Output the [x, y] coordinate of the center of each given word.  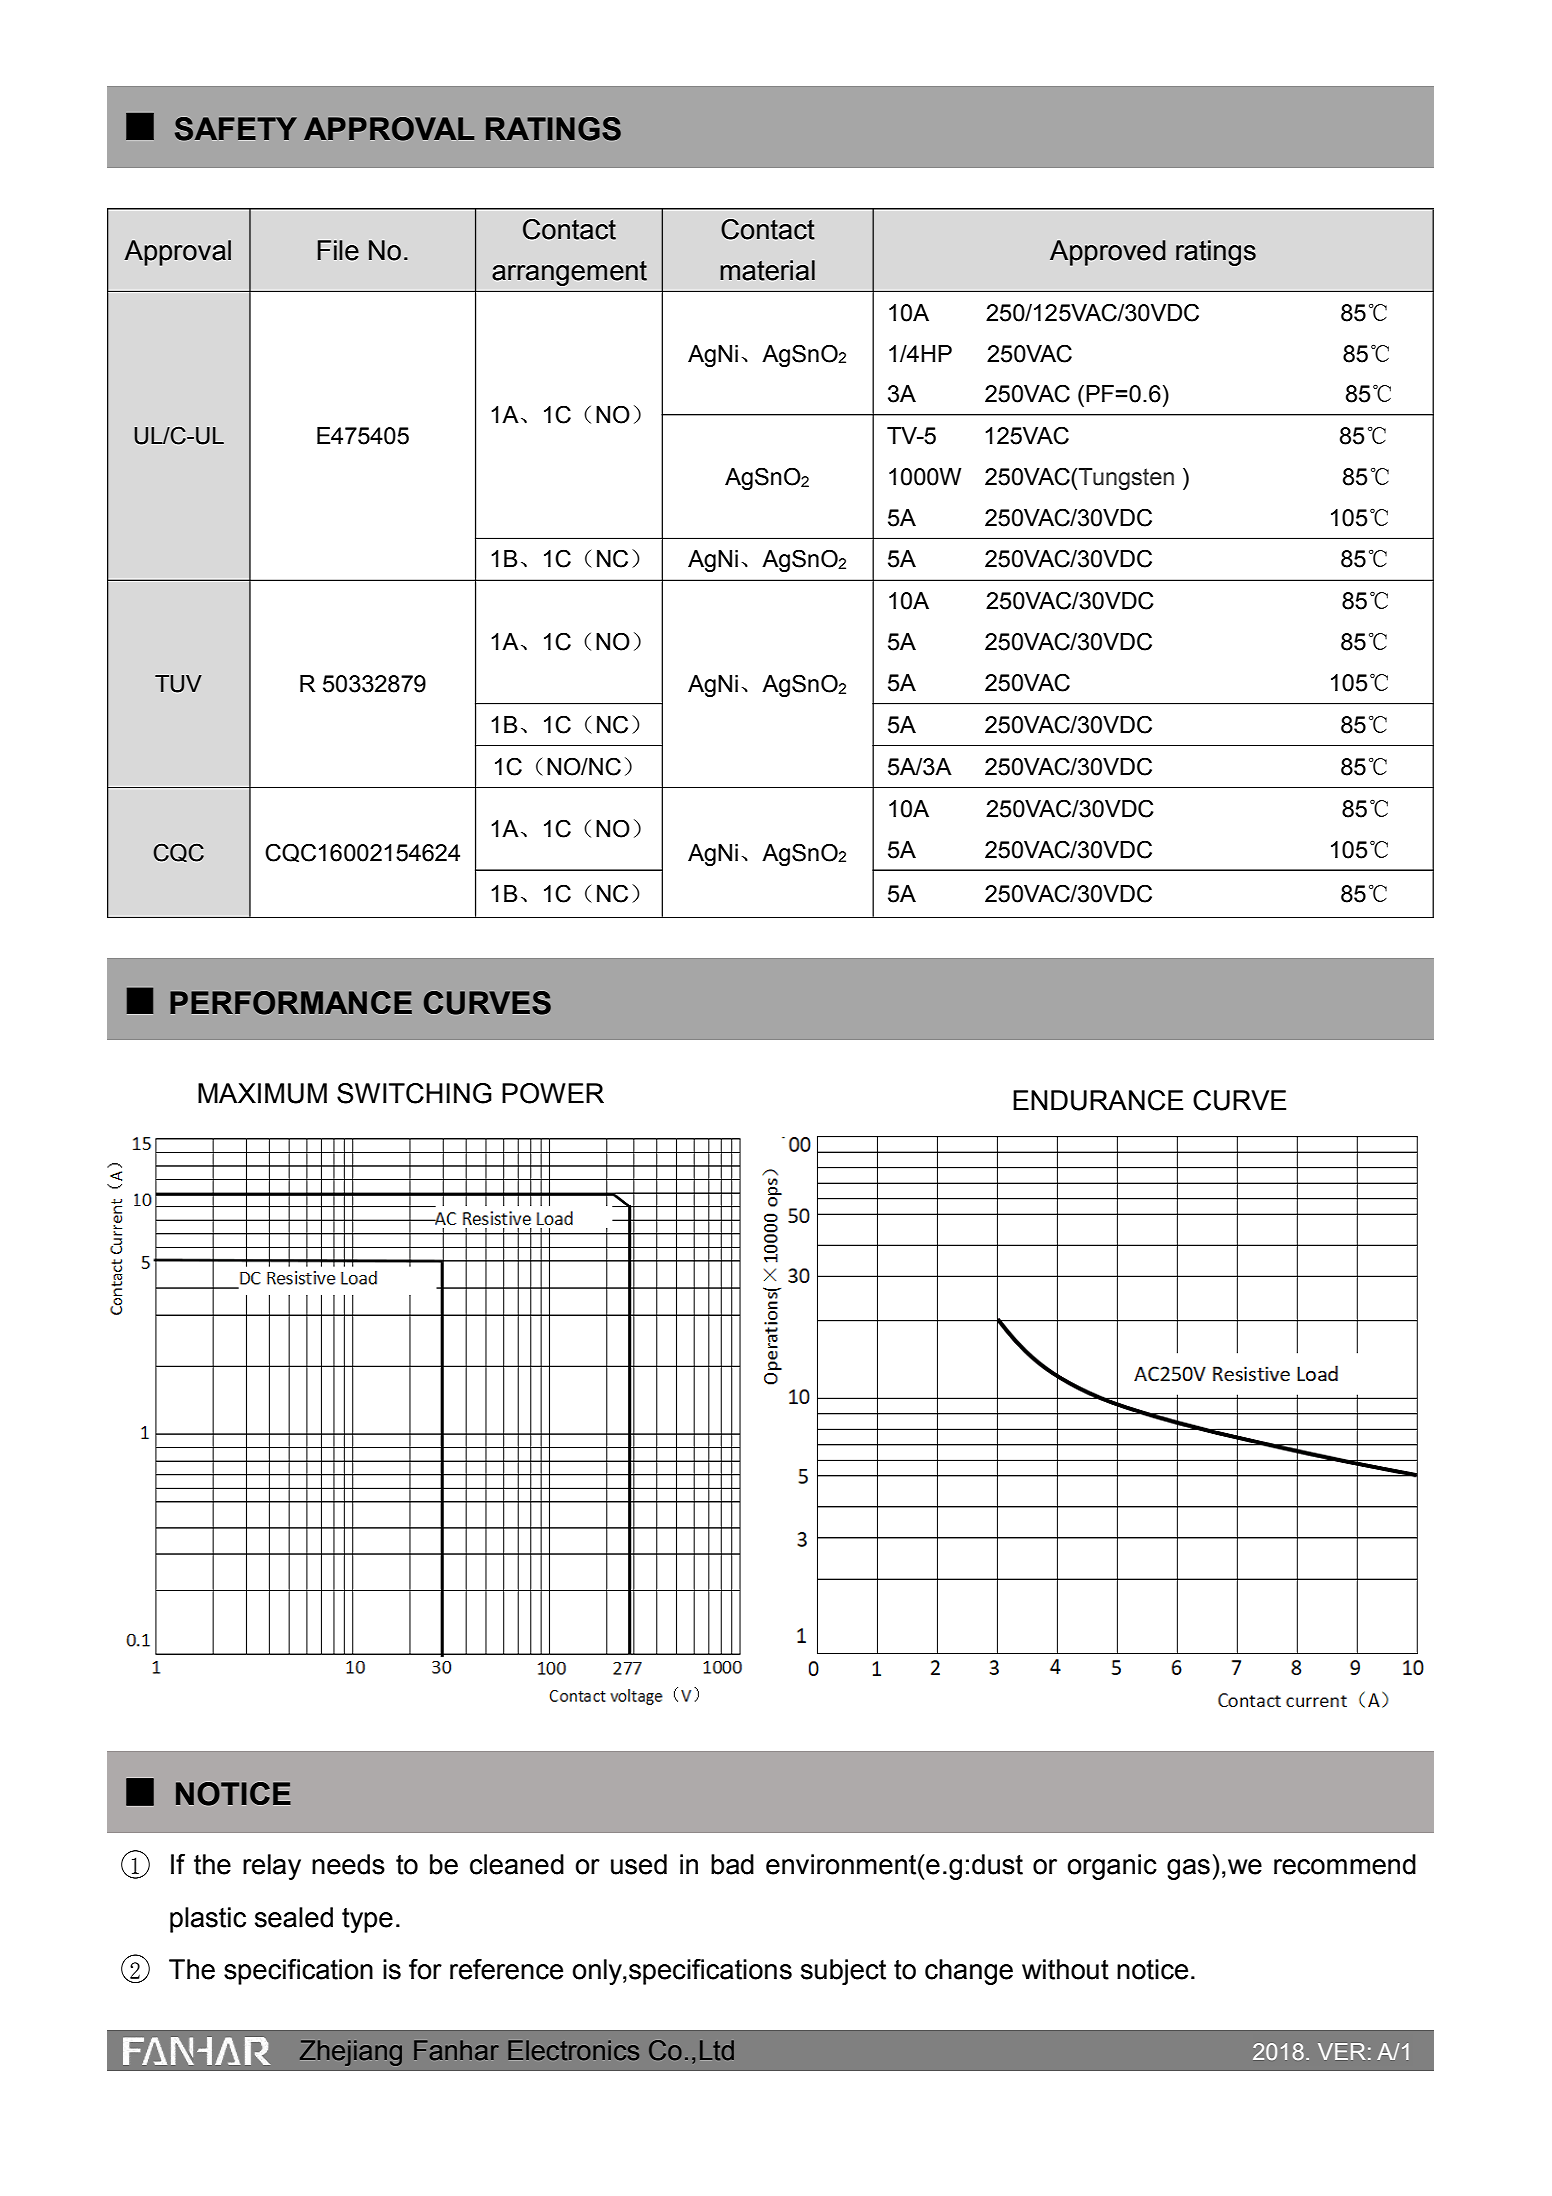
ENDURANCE [1098, 1100]
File [338, 250]
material [767, 270]
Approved [1108, 253]
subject [843, 1972]
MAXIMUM [262, 1093]
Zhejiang [351, 2053]
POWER [553, 1093]
